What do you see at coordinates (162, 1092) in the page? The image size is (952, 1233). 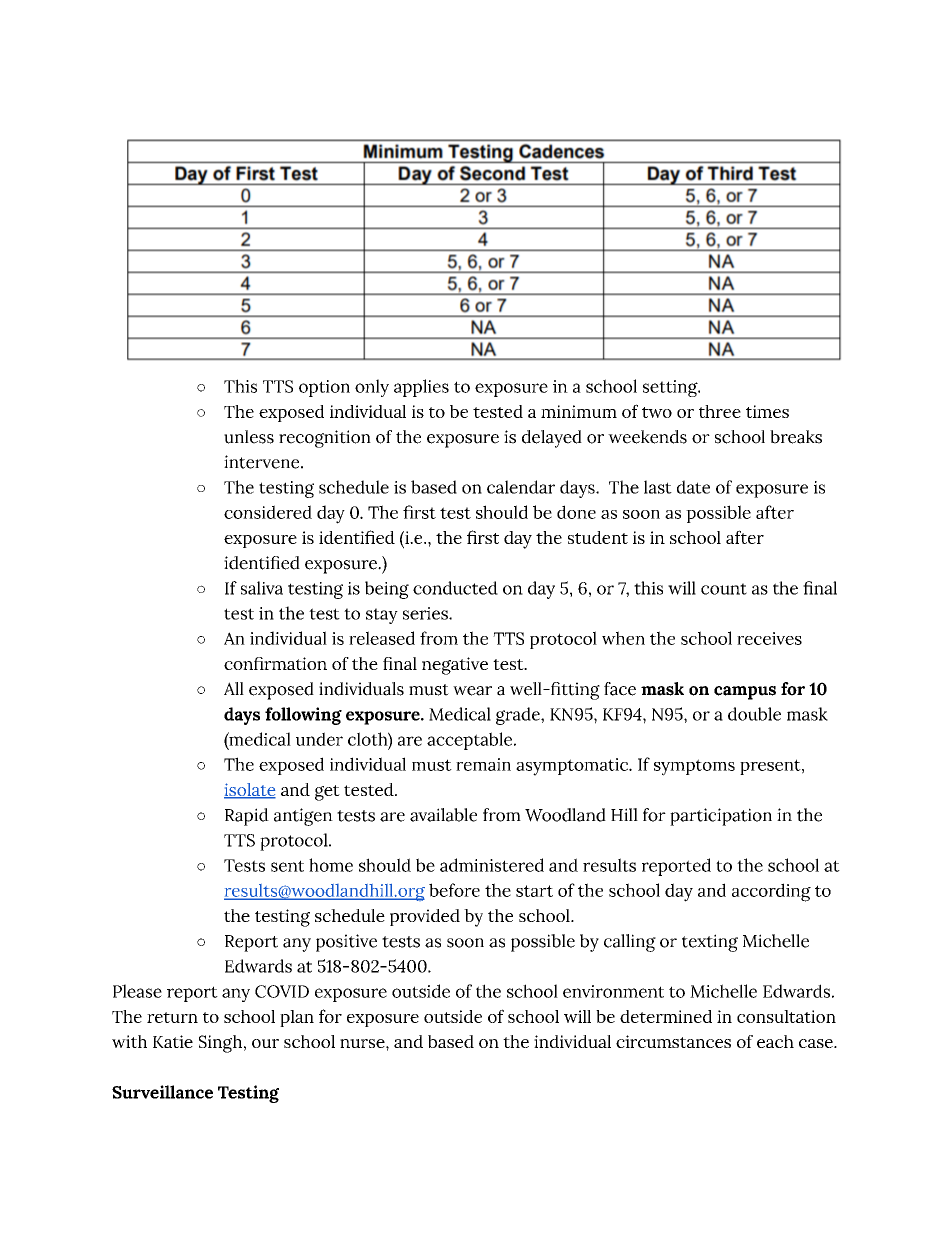 I see `Surveillance` at bounding box center [162, 1092].
